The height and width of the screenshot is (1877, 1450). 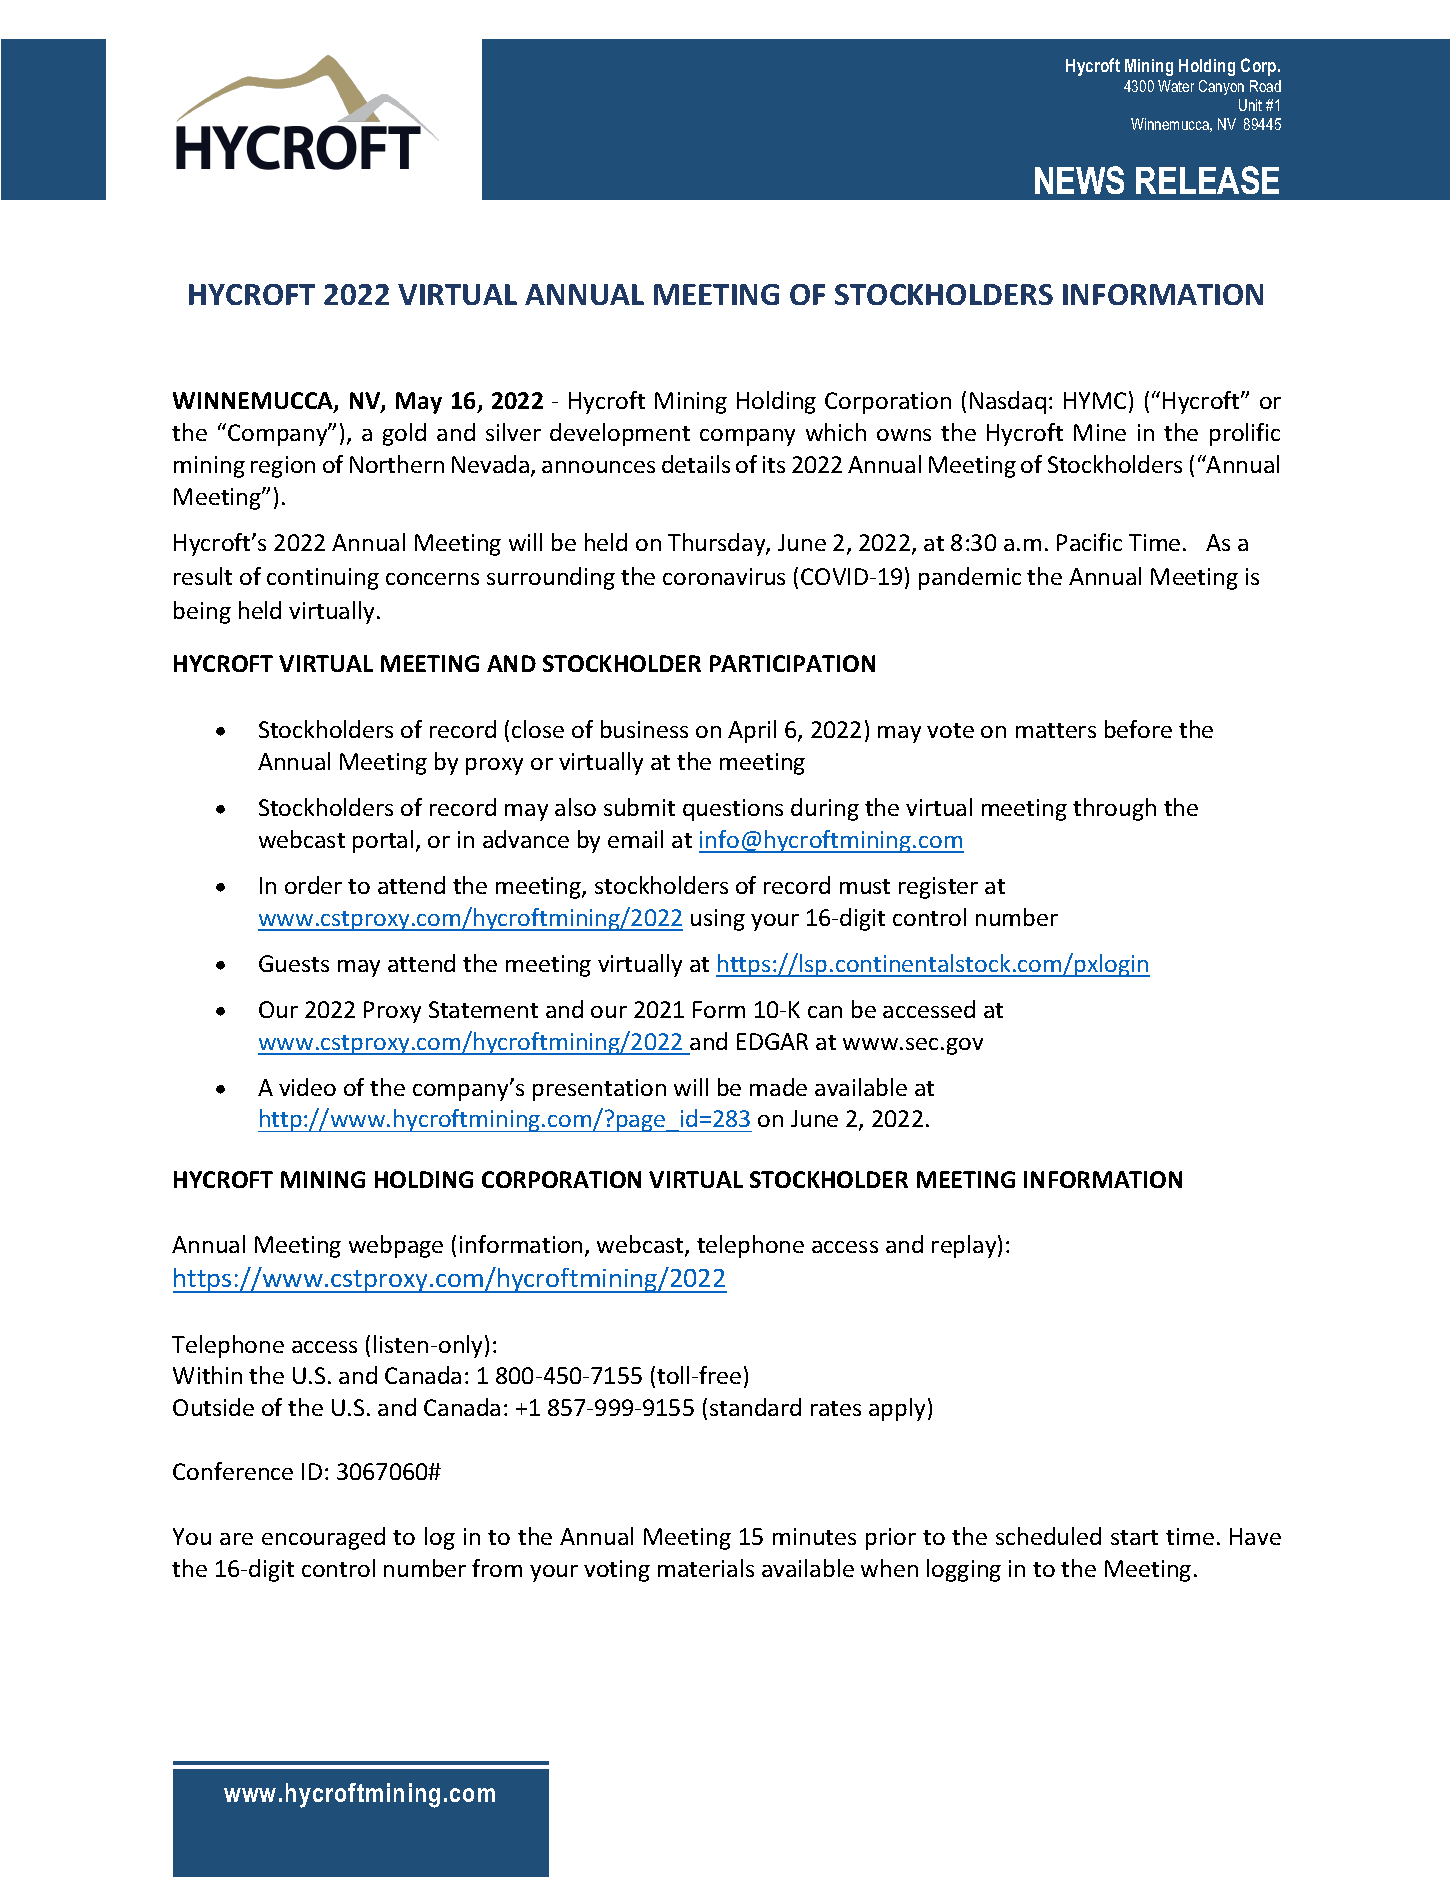 What do you see at coordinates (1089, 542) in the screenshot?
I see `Pacific` at bounding box center [1089, 542].
